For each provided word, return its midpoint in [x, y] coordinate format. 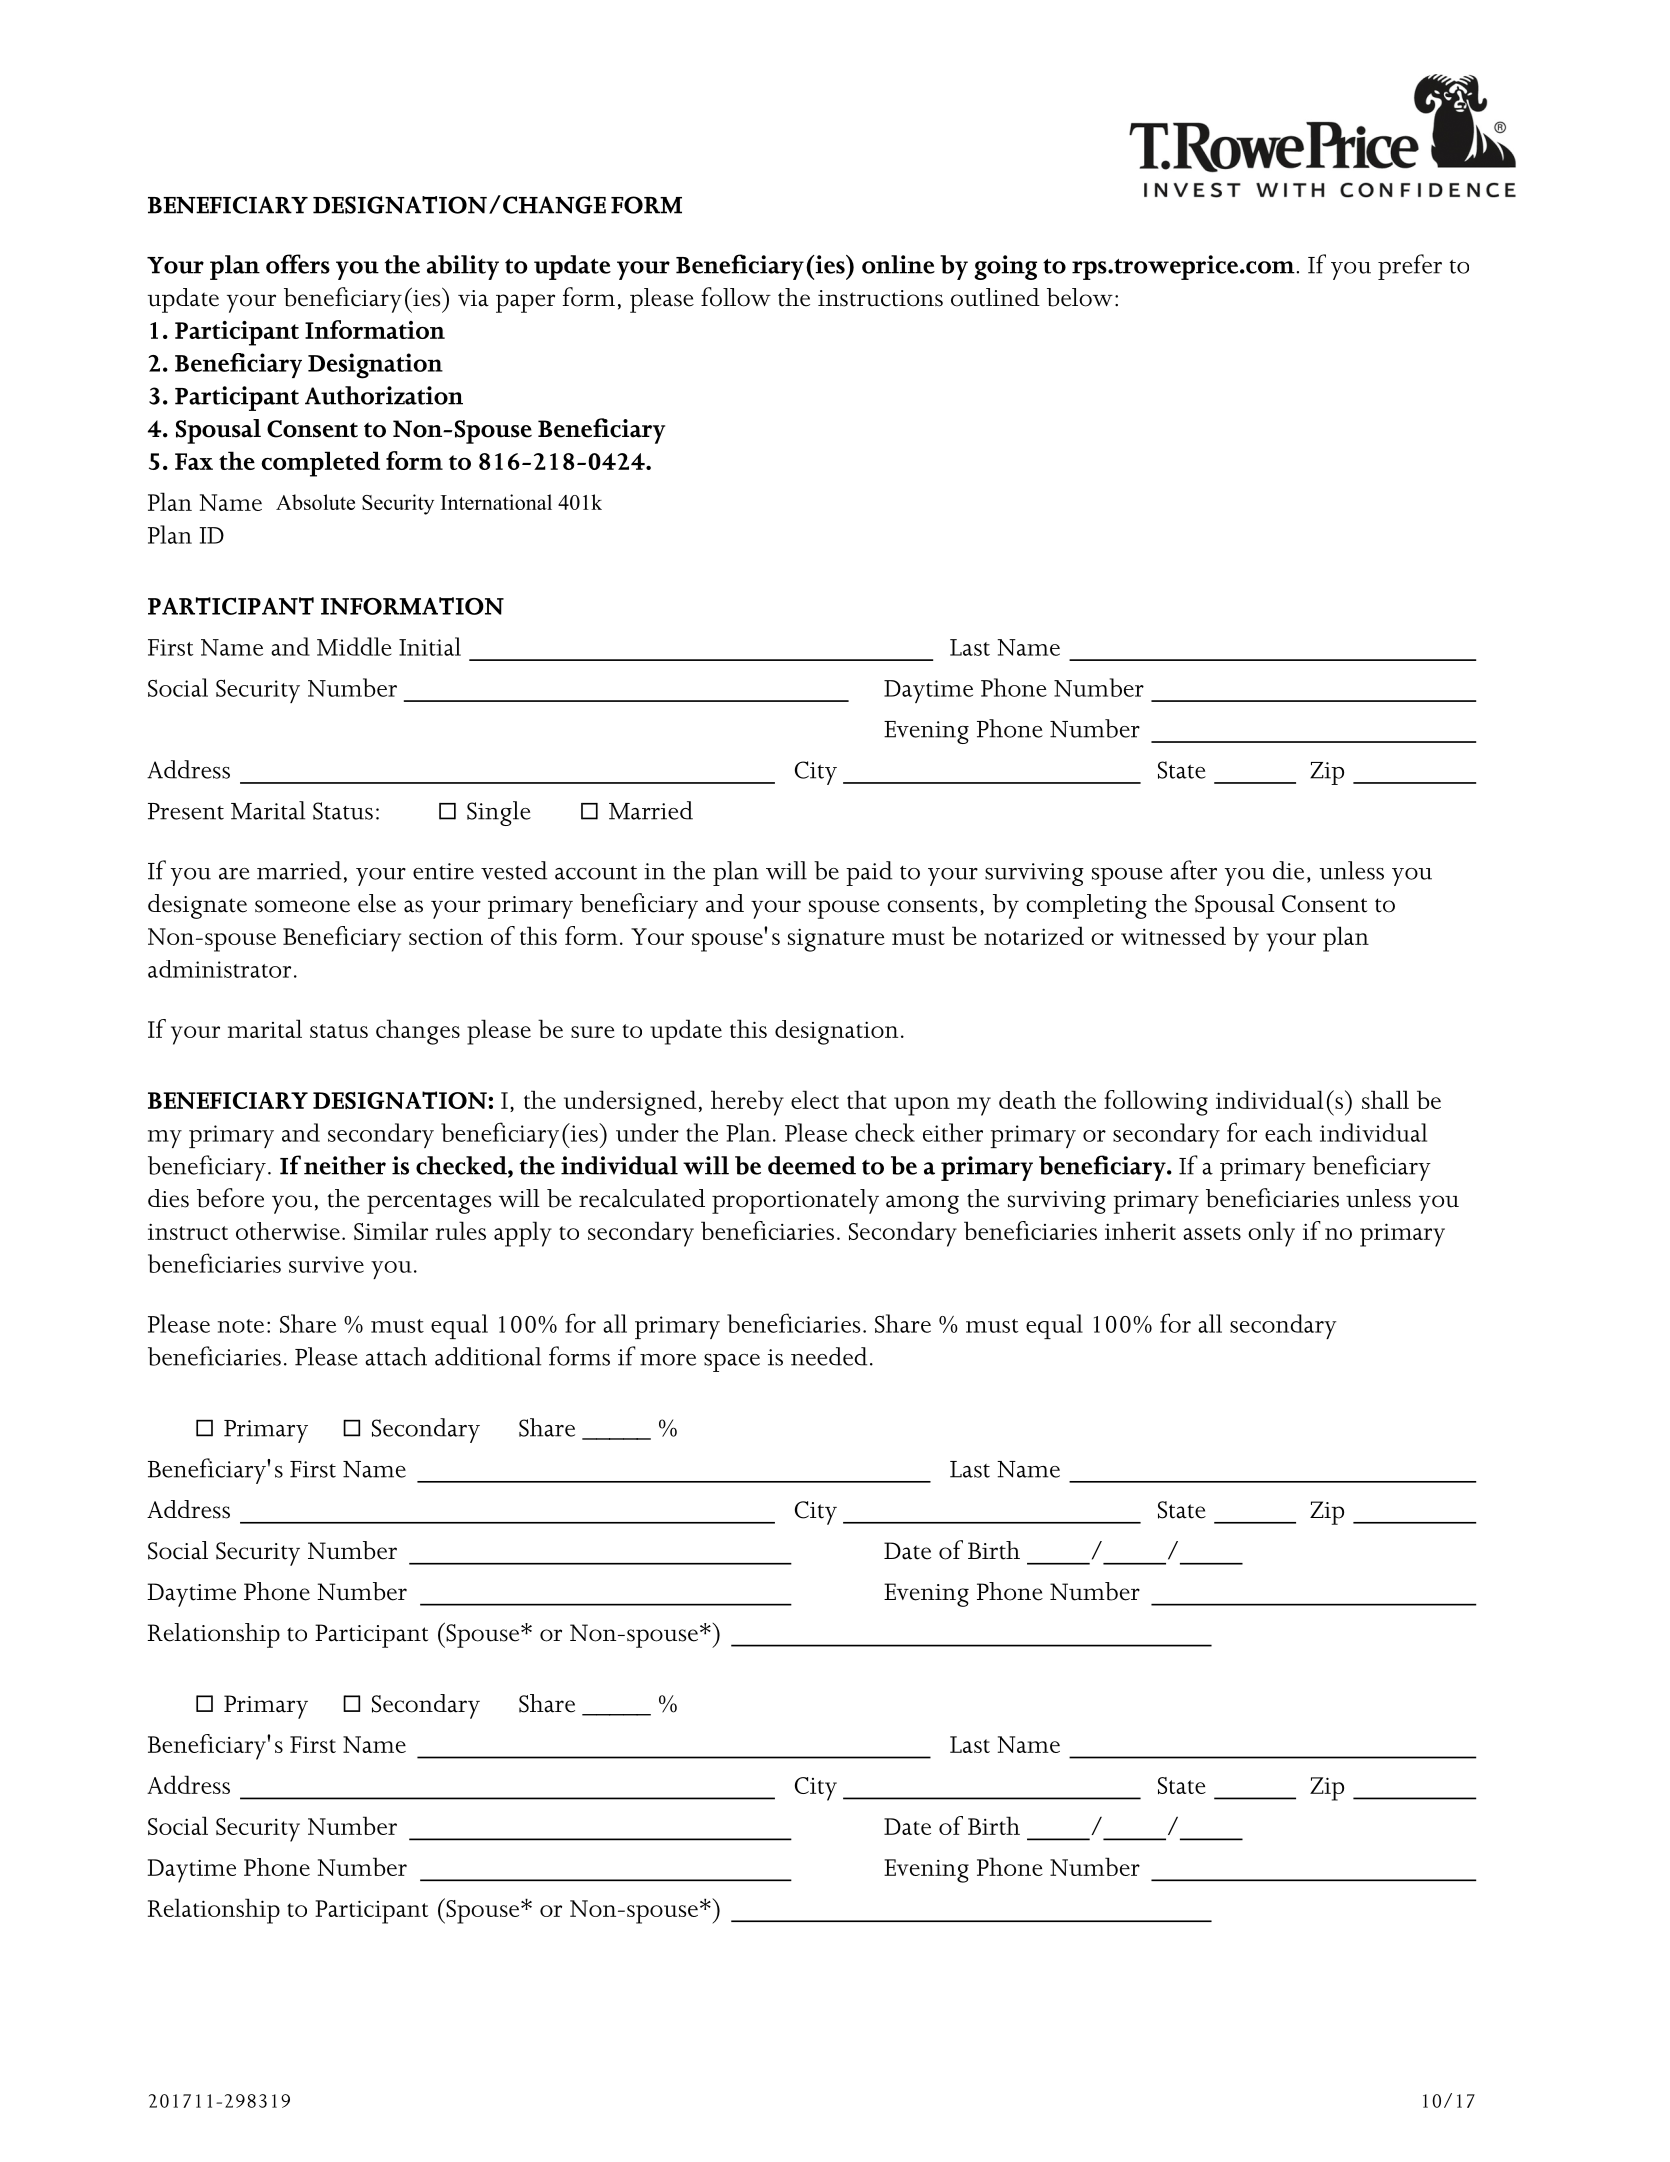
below [1080, 297]
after [1193, 870]
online [898, 264]
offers [298, 264]
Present [186, 811]
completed [320, 464]
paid [869, 873]
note [241, 1326]
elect [815, 1099]
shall [1385, 1099]
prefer [1410, 267]
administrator [219, 969]
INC [525, 502]
